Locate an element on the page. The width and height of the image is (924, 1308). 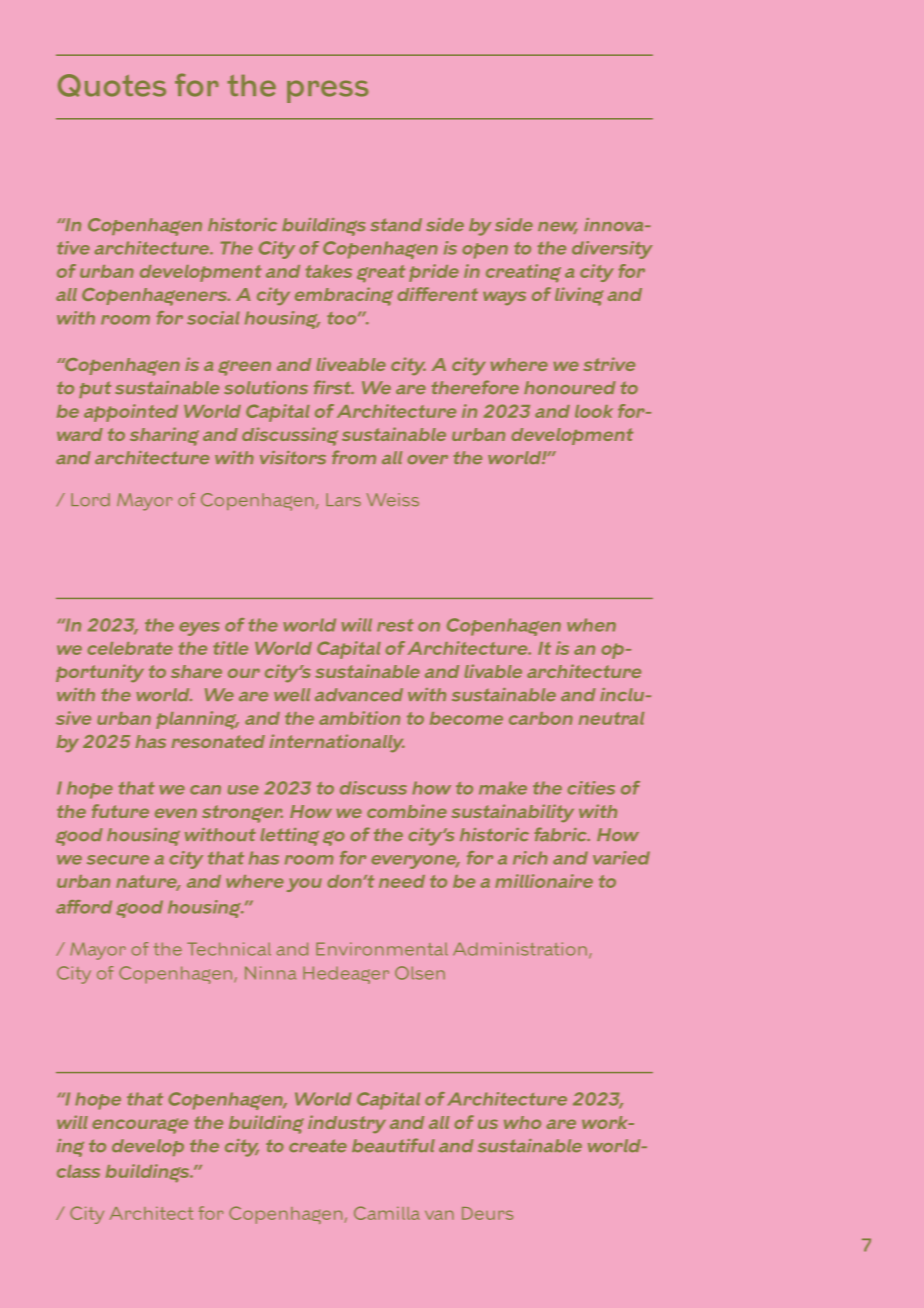
Quotes is located at coordinates (112, 85).
